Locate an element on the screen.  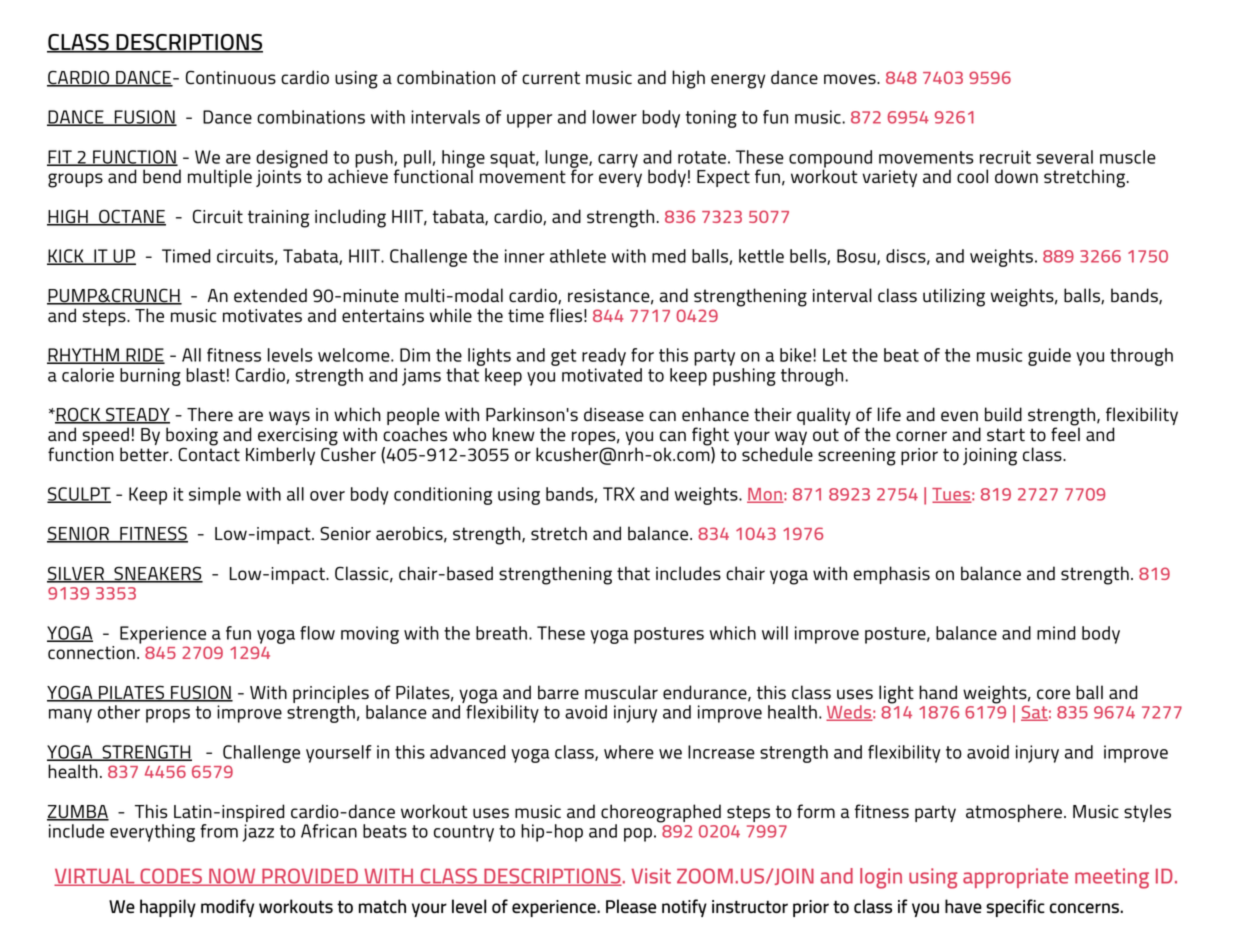
lower is located at coordinates (615, 117).
